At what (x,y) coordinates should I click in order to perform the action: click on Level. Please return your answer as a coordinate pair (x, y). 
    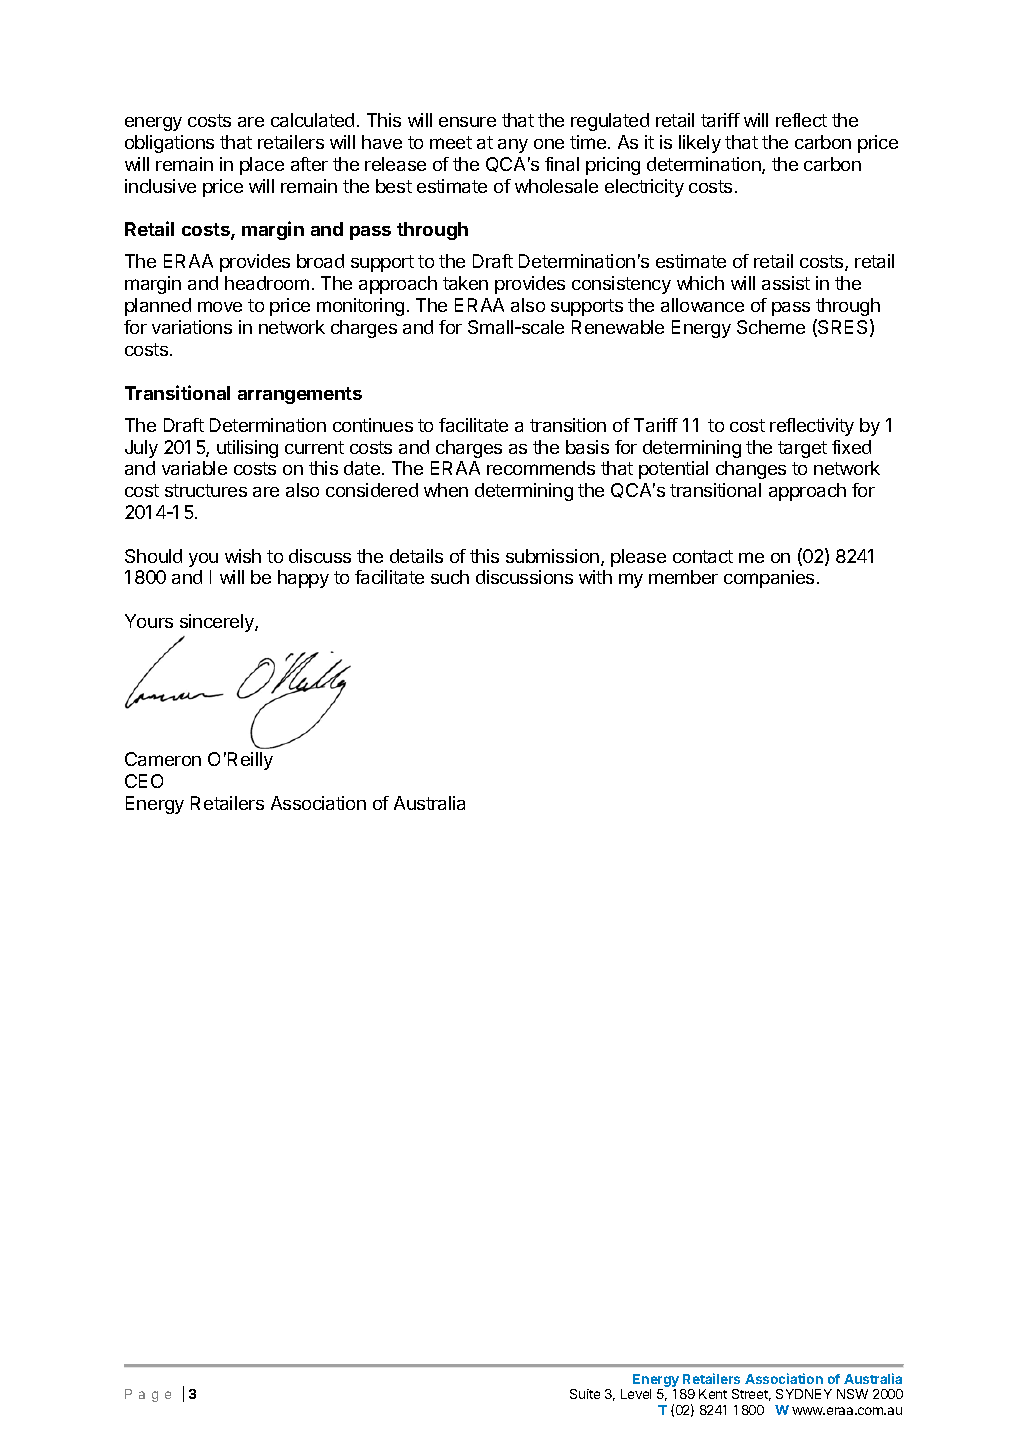
    Looking at the image, I should click on (636, 1394).
